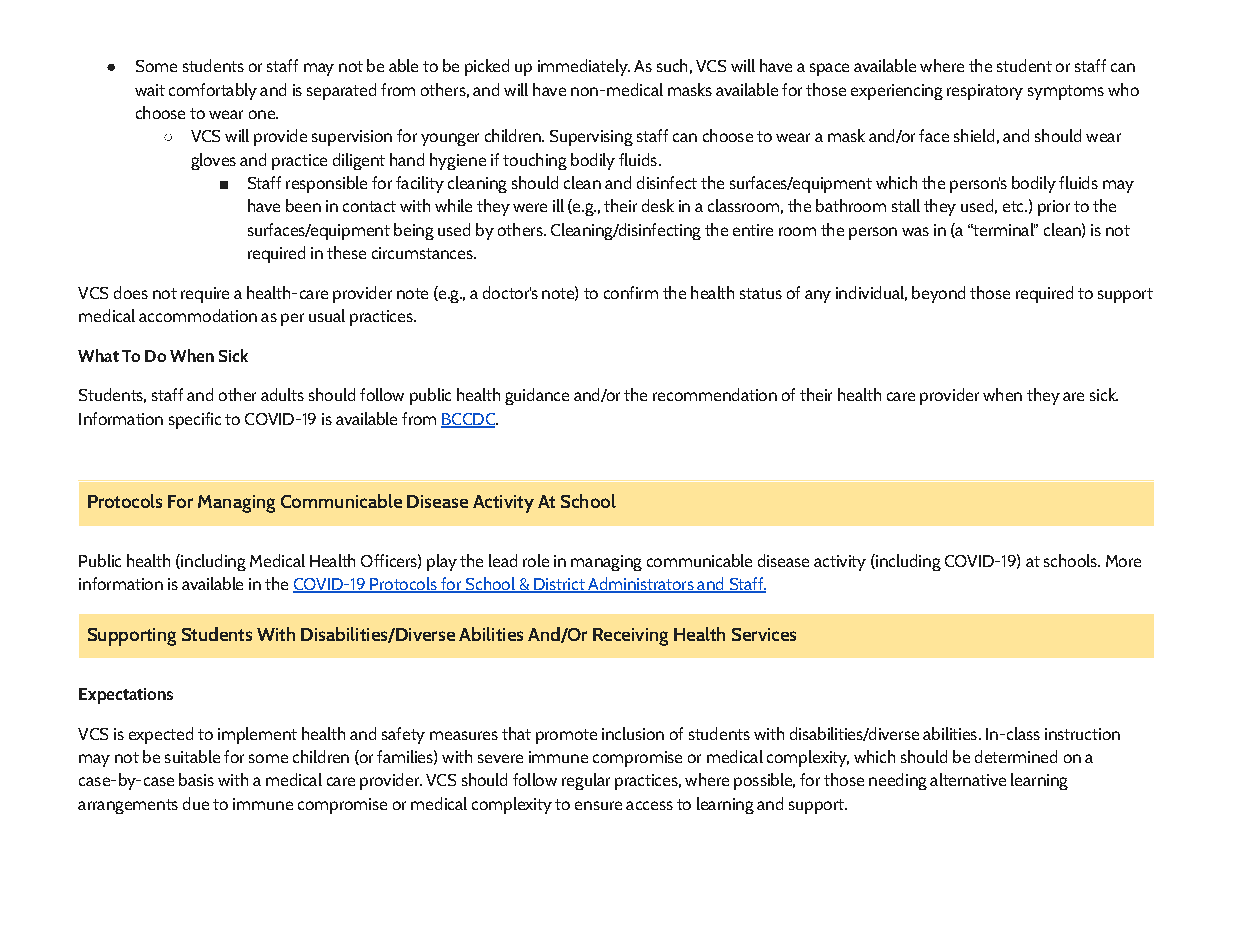 The height and width of the document is (952, 1233). Describe the element at coordinates (938, 294) in the document. I see `beyond` at that location.
